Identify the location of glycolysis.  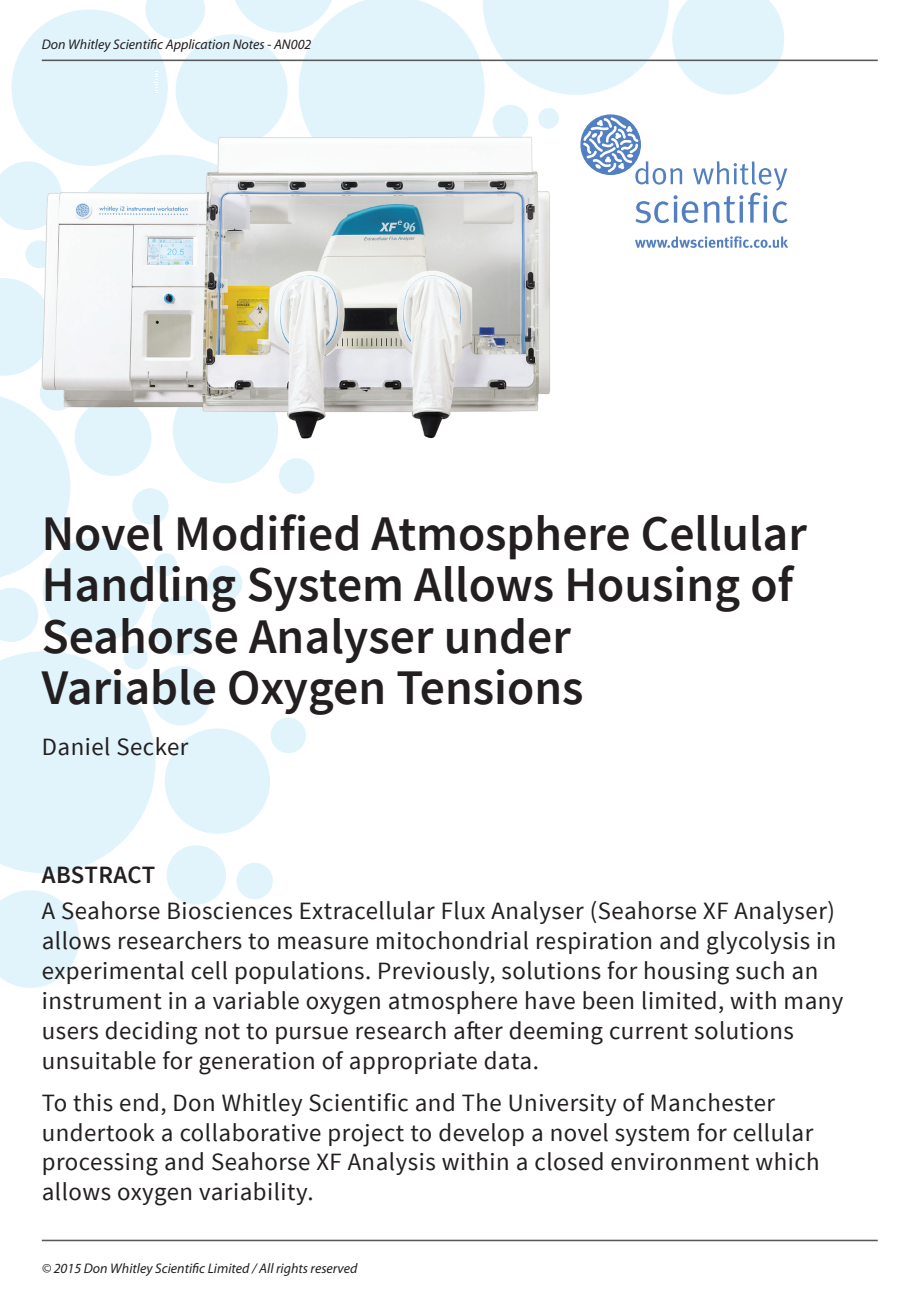
(758, 943).
